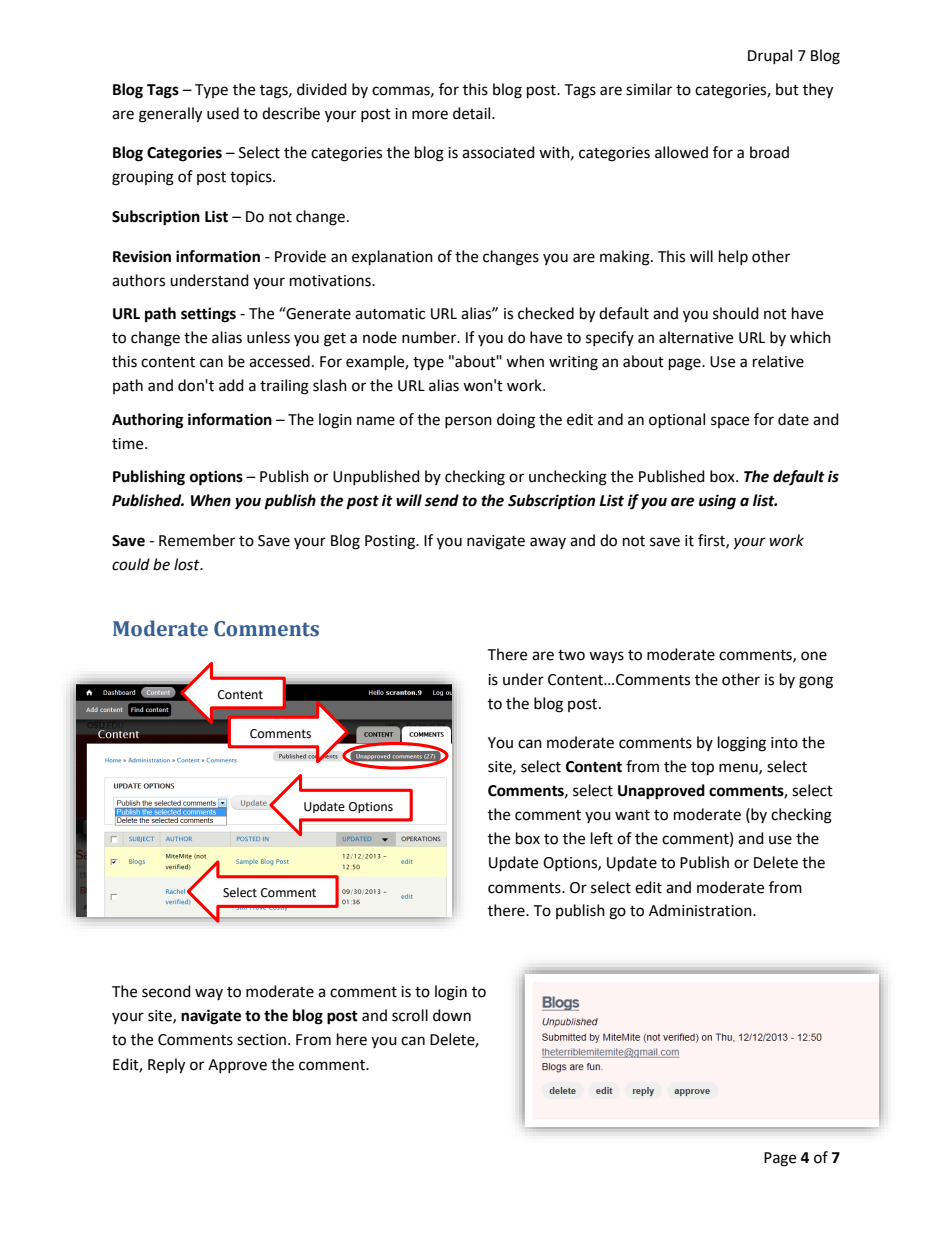 This screenshot has height=1233, width=952. What do you see at coordinates (473, 113) in the screenshot?
I see `detail` at bounding box center [473, 113].
